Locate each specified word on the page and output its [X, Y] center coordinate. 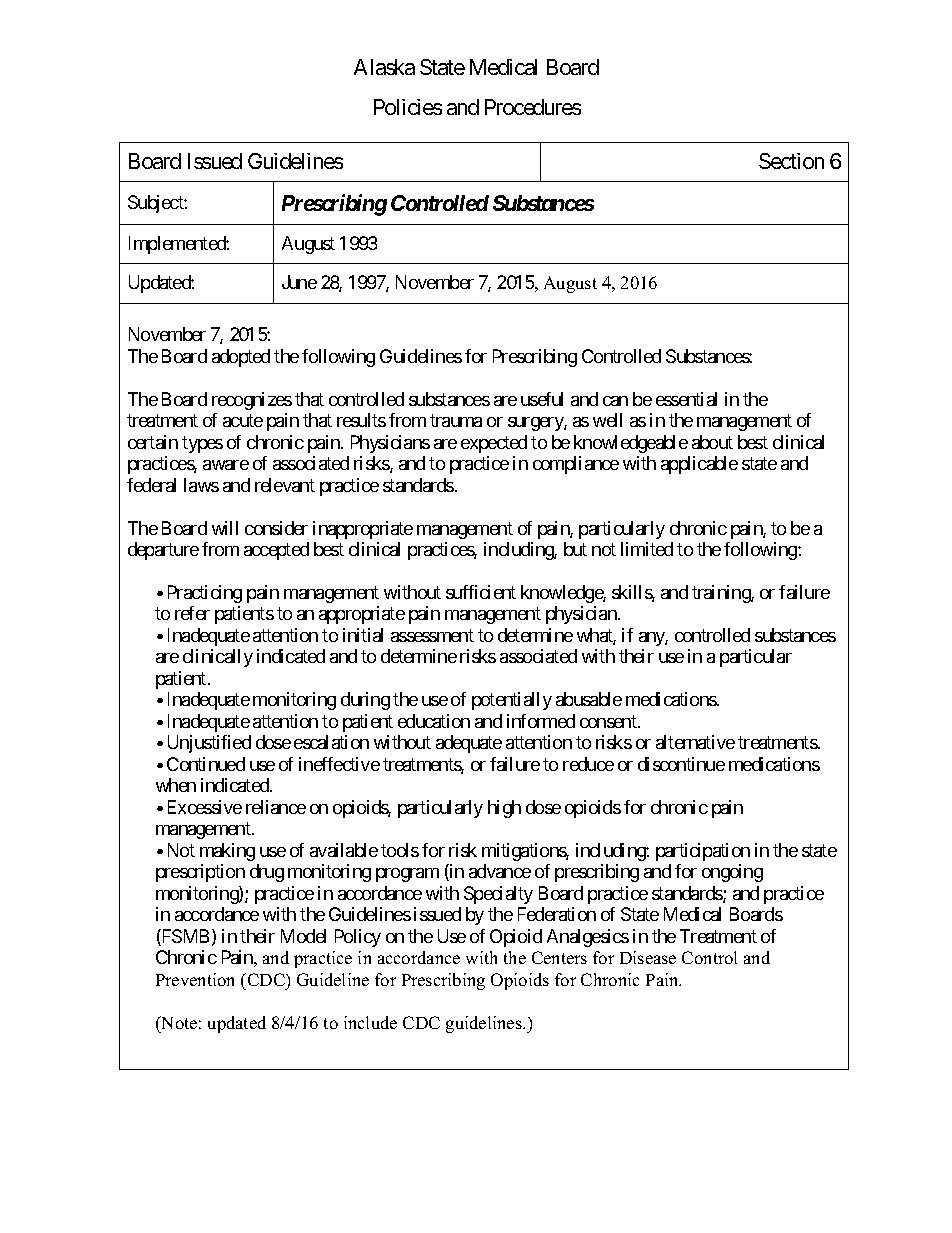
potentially [512, 701]
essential [686, 399]
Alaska [384, 67]
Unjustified [209, 744]
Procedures [533, 107]
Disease [648, 957]
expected [494, 444]
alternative [695, 742]
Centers [559, 957]
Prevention [195, 979]
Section [791, 161]
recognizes [252, 401]
